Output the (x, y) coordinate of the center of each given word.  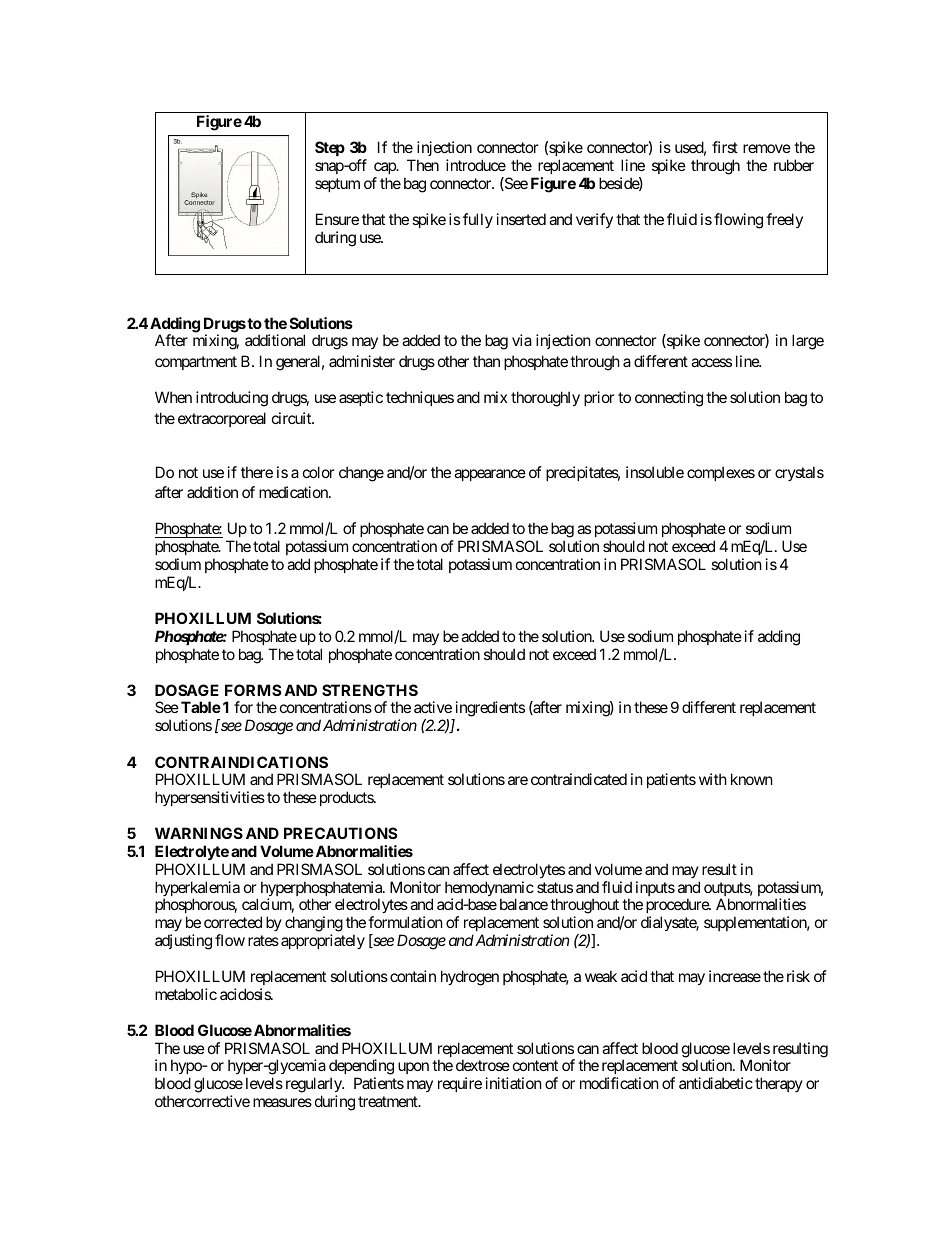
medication (294, 492)
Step (330, 148)
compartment (196, 363)
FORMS (253, 690)
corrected (233, 922)
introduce (476, 165)
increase (735, 976)
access (711, 362)
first (725, 147)
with (713, 779)
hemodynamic (489, 890)
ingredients (489, 710)
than (486, 361)
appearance (490, 475)
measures (282, 1102)
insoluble (655, 472)
